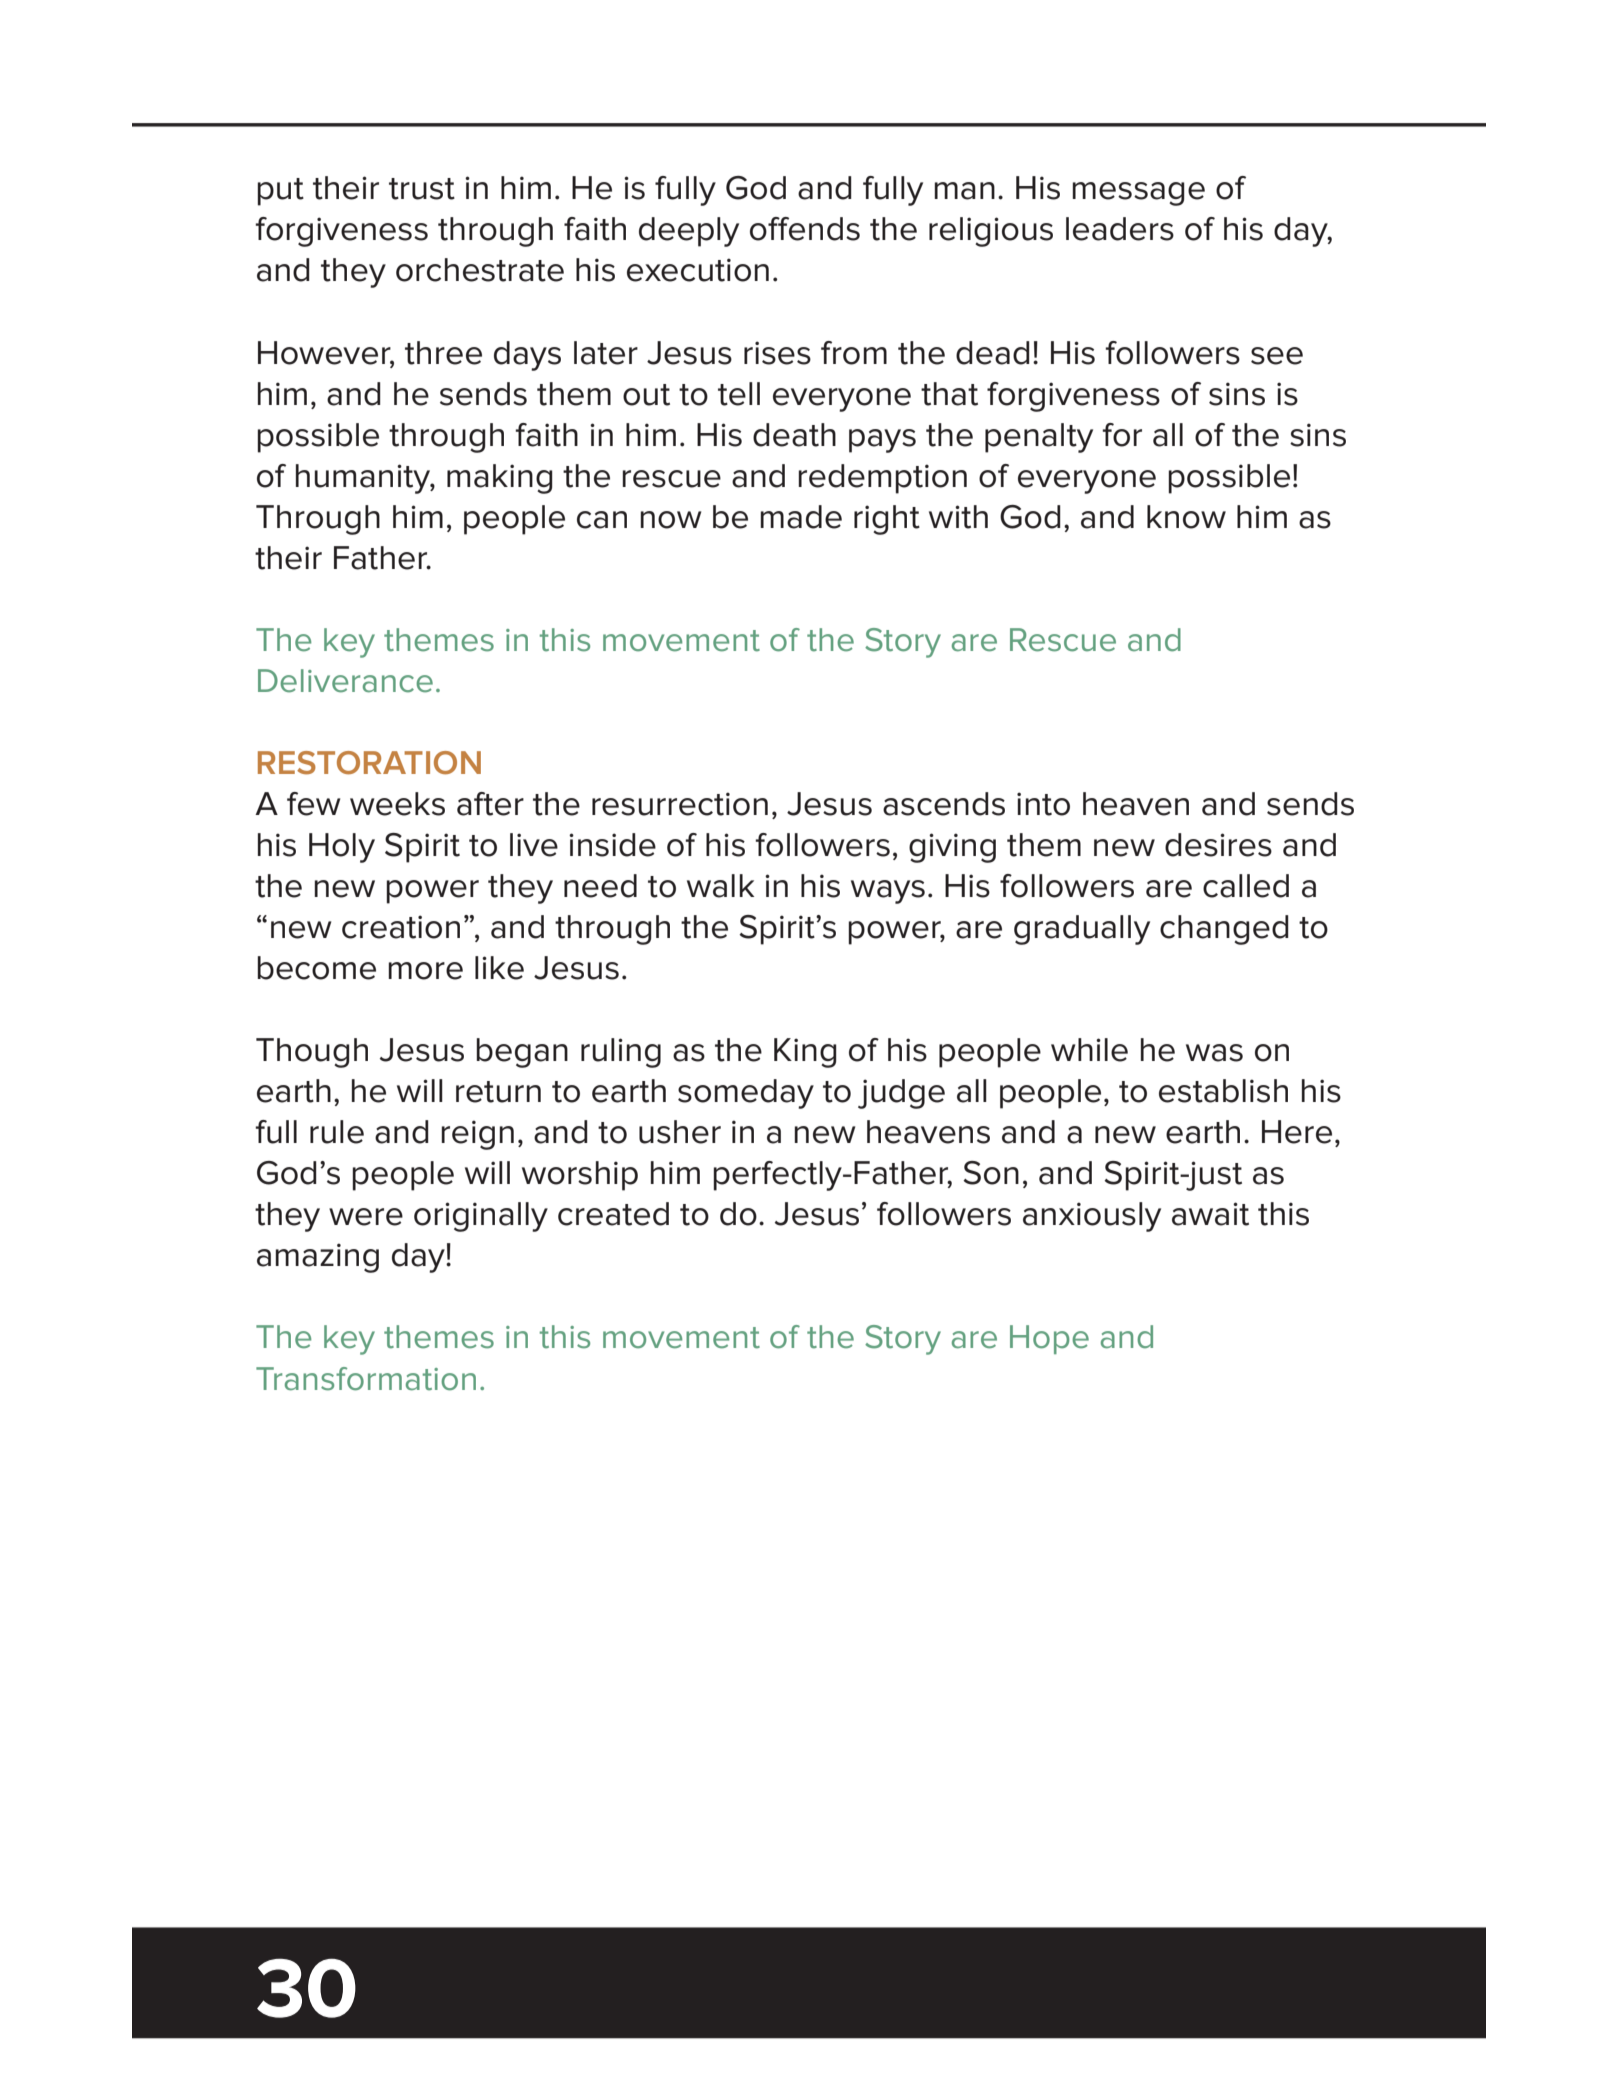 Image resolution: width=1618 pixels, height=2093 pixels. What do you see at coordinates (1120, 229) in the image?
I see `leaders` at bounding box center [1120, 229].
